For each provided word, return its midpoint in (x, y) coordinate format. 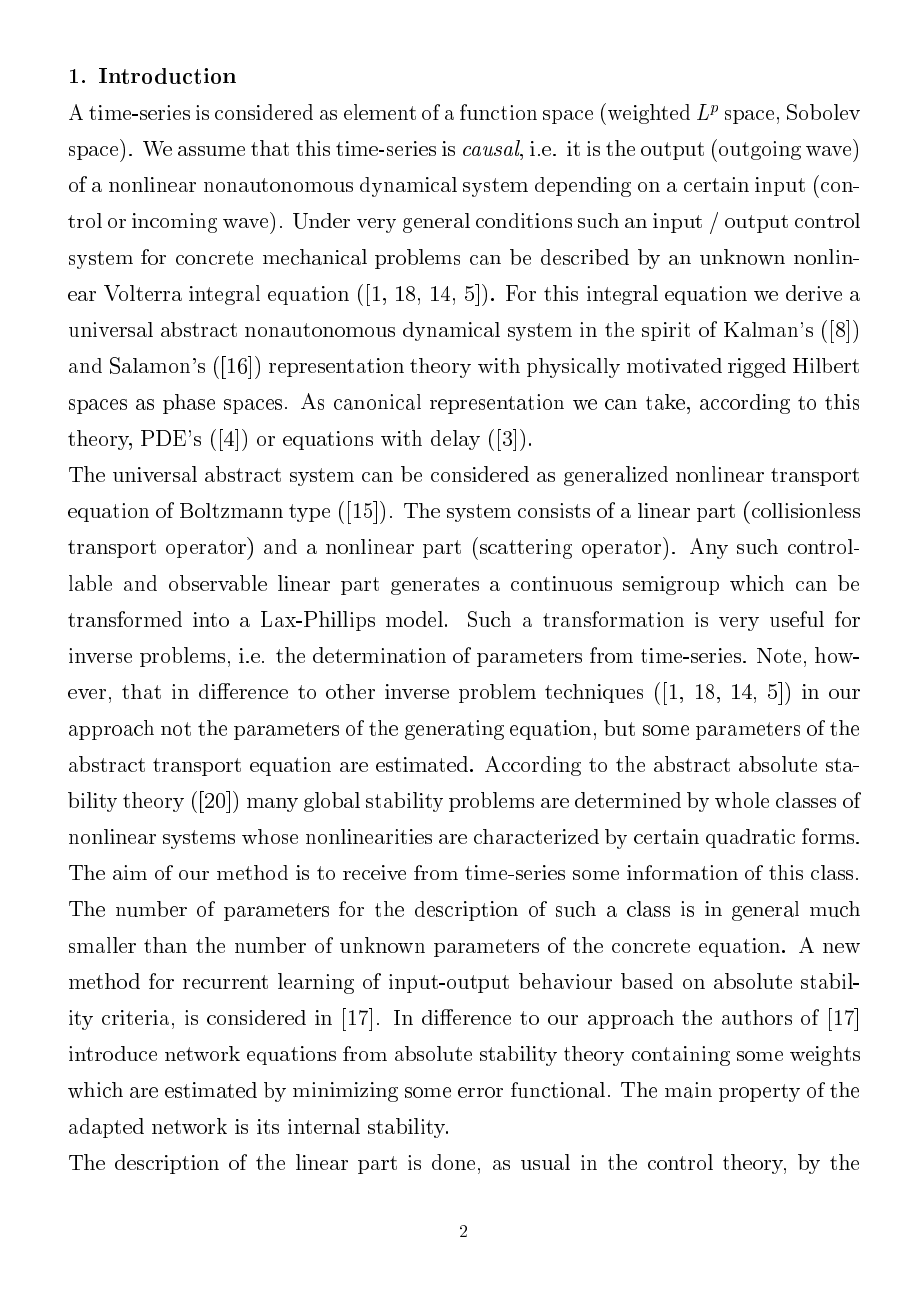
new (841, 948)
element (380, 112)
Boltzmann (231, 510)
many (272, 805)
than (165, 945)
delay (455, 440)
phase (189, 404)
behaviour (565, 981)
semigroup (671, 585)
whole (742, 800)
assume (211, 151)
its (268, 1126)
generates (435, 586)
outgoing (760, 150)
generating (454, 730)
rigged (757, 368)
